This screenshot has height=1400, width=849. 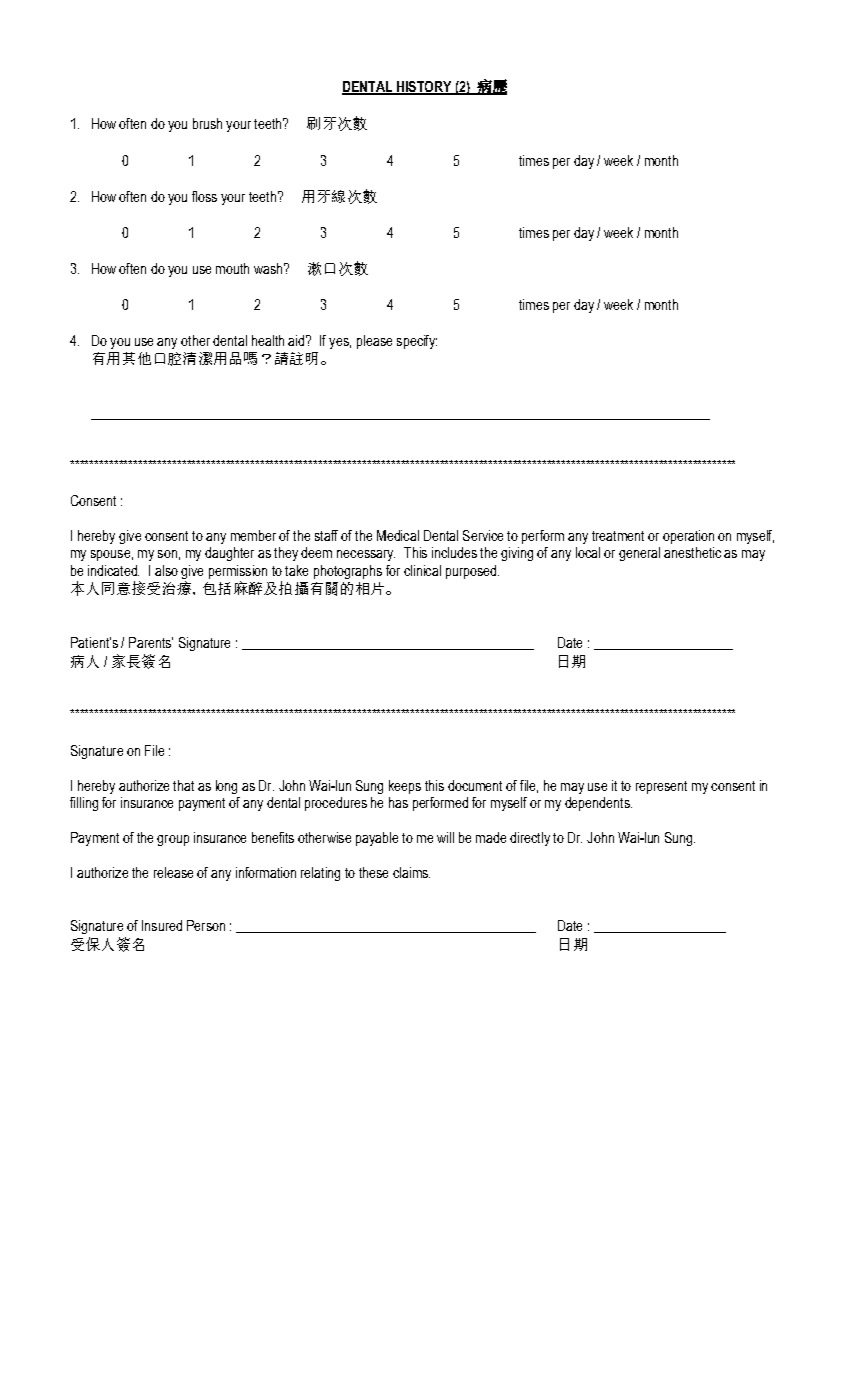 I want to click on HISTORY, so click(x=424, y=88).
